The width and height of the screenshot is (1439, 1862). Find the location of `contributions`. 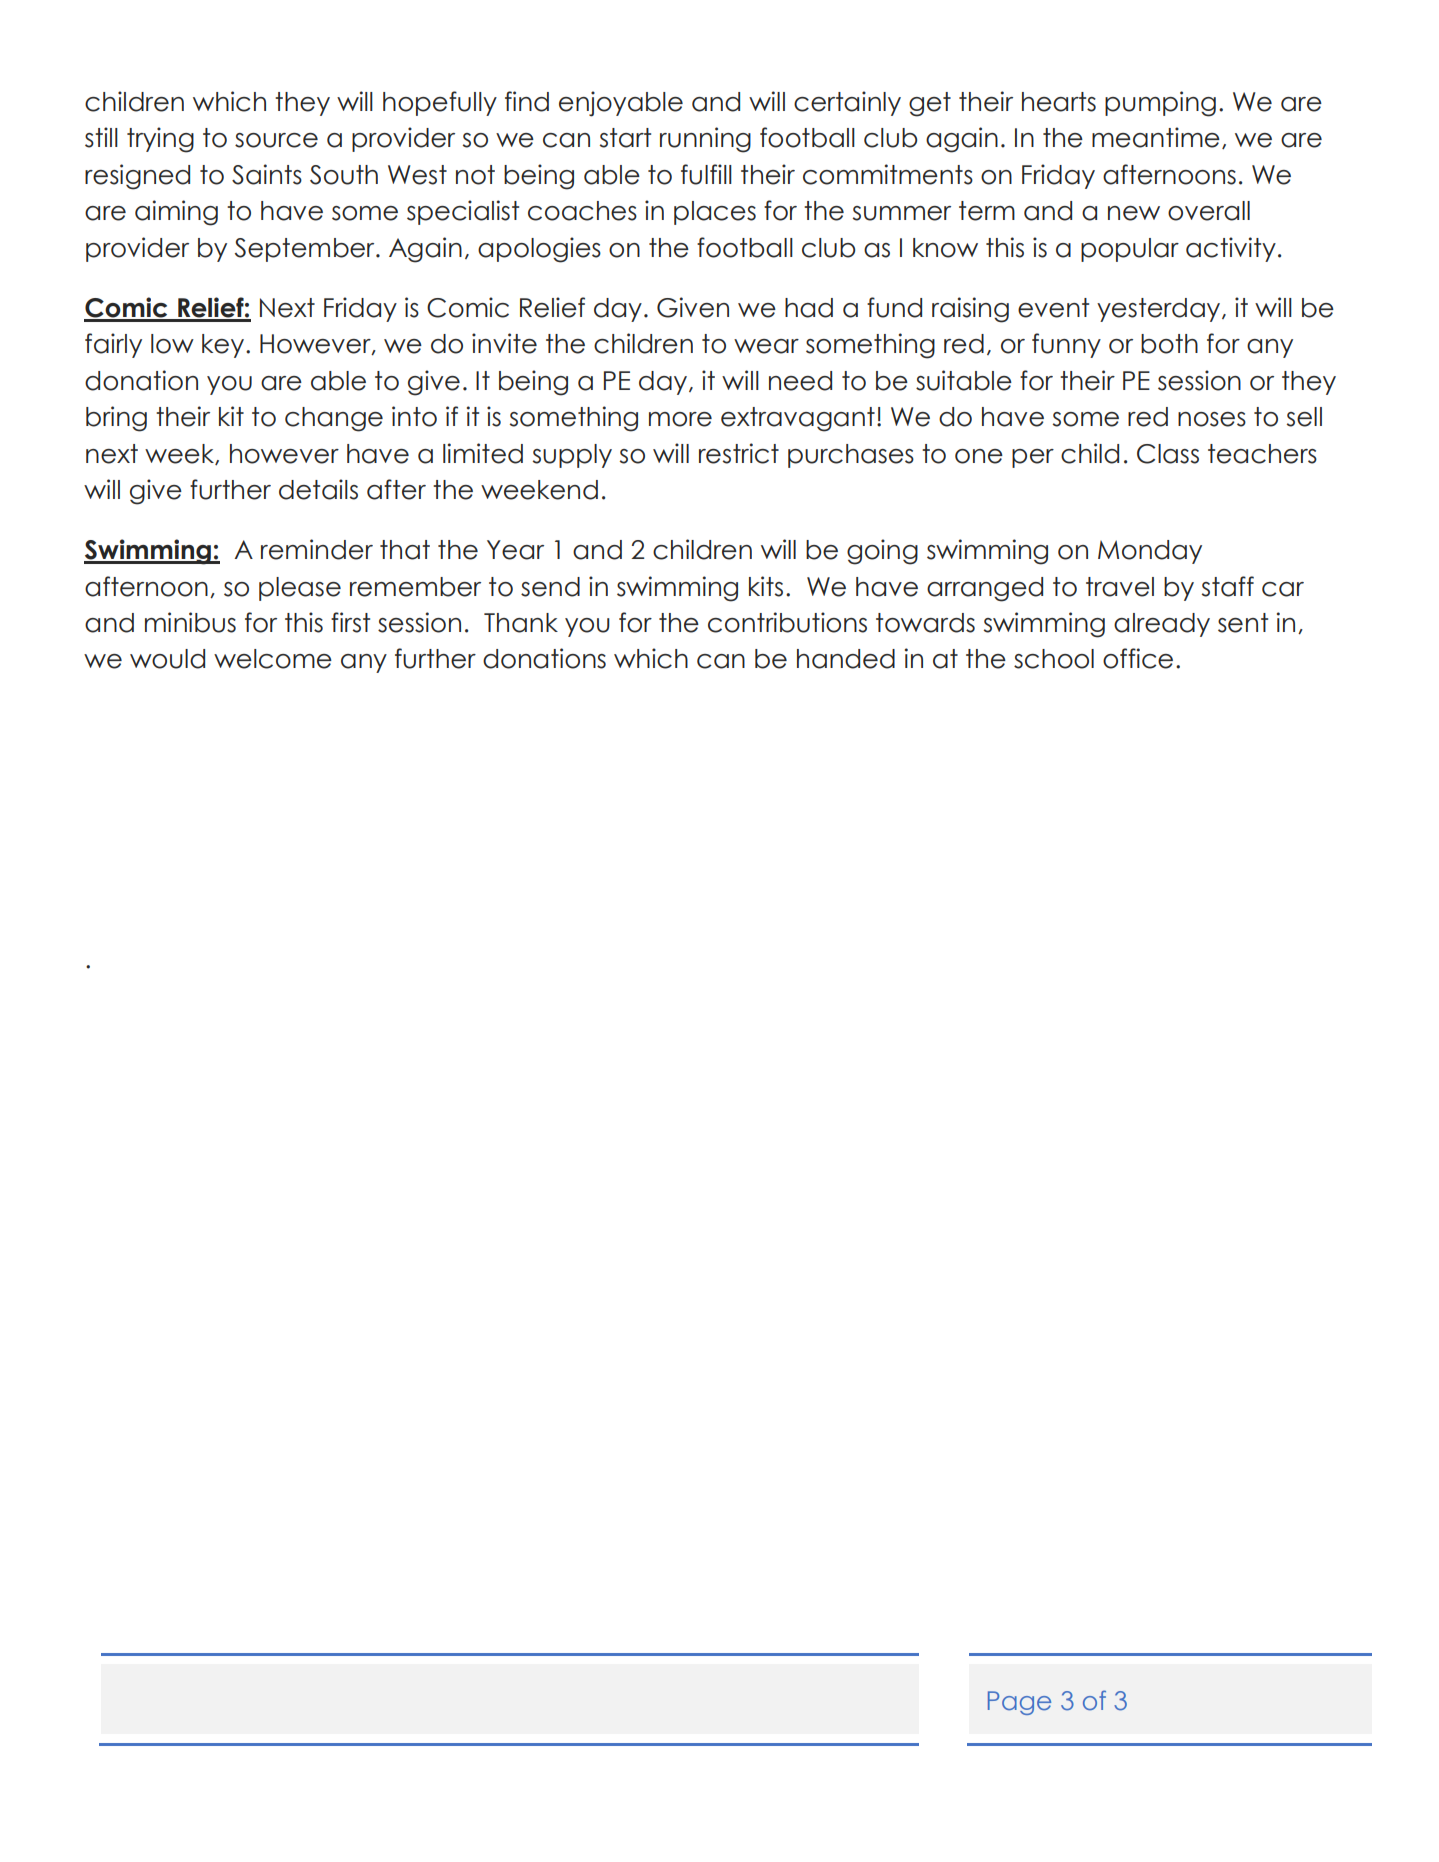

contributions is located at coordinates (787, 622).
